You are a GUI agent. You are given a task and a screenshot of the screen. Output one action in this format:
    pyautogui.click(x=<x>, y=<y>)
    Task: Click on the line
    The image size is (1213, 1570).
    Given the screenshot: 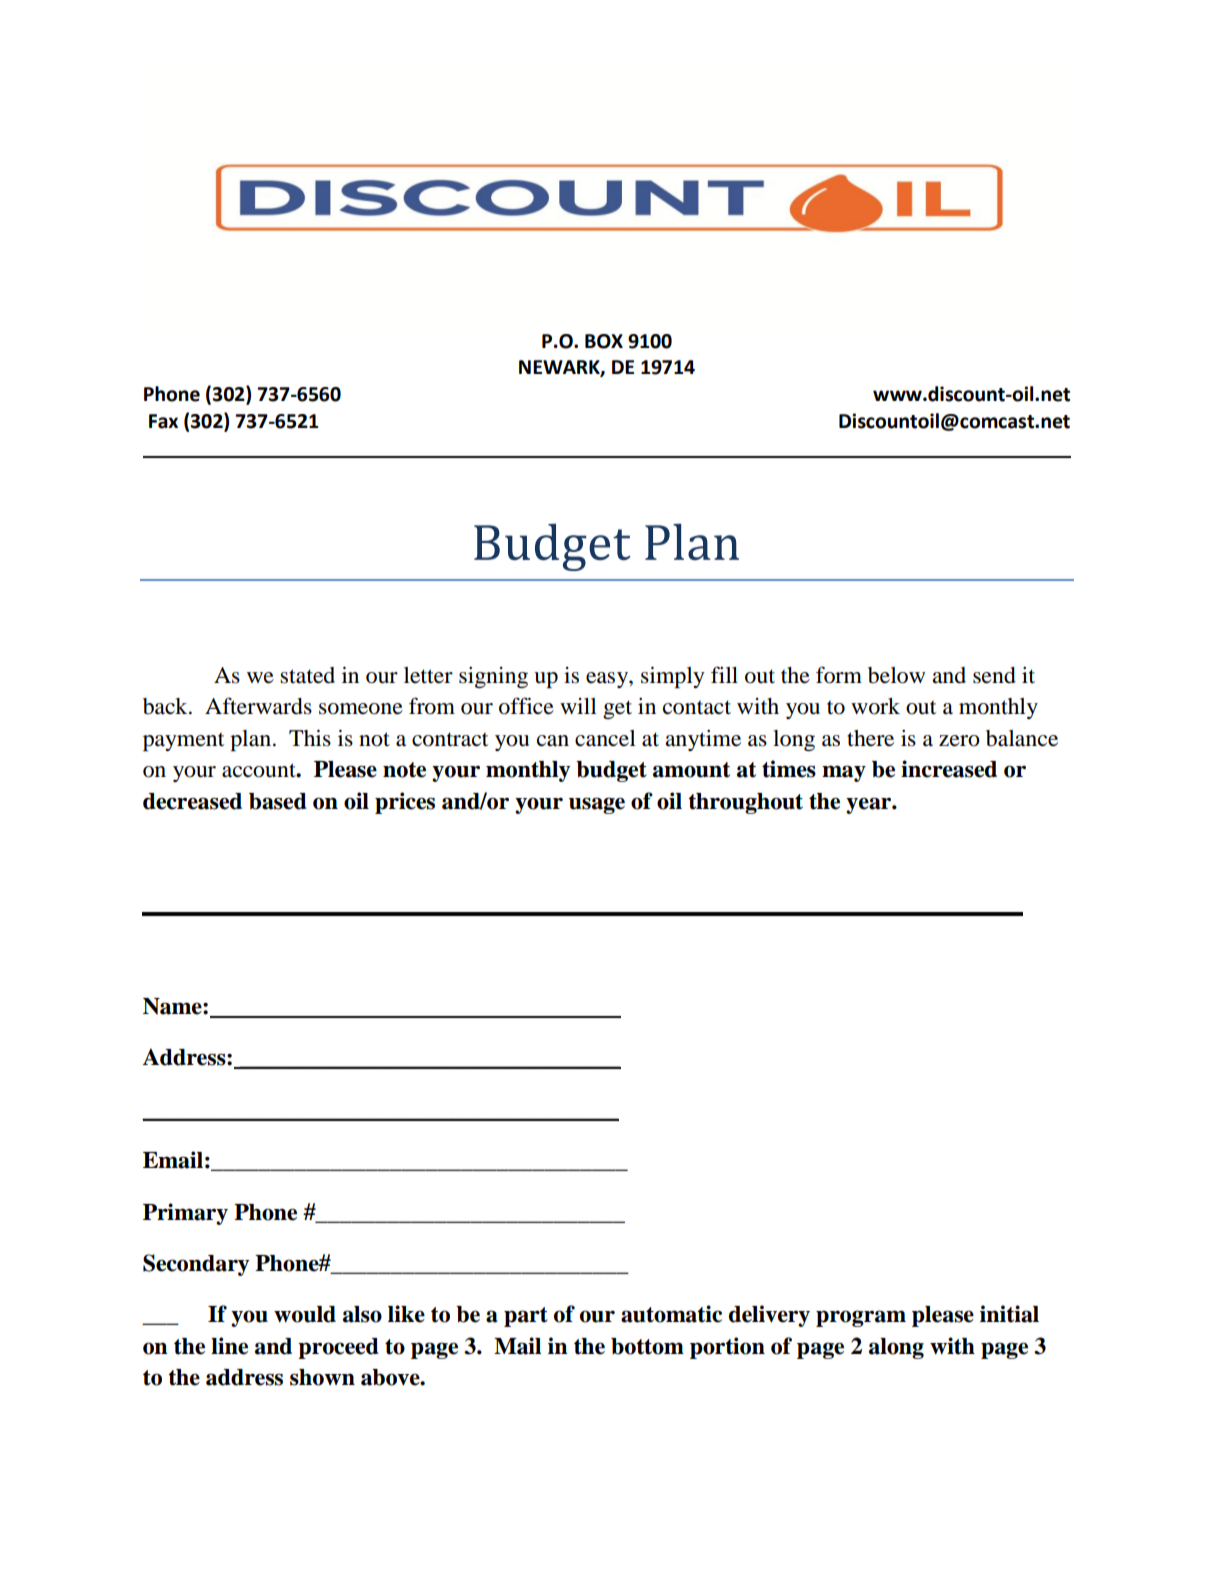 What is the action you would take?
    pyautogui.click(x=229, y=1346)
